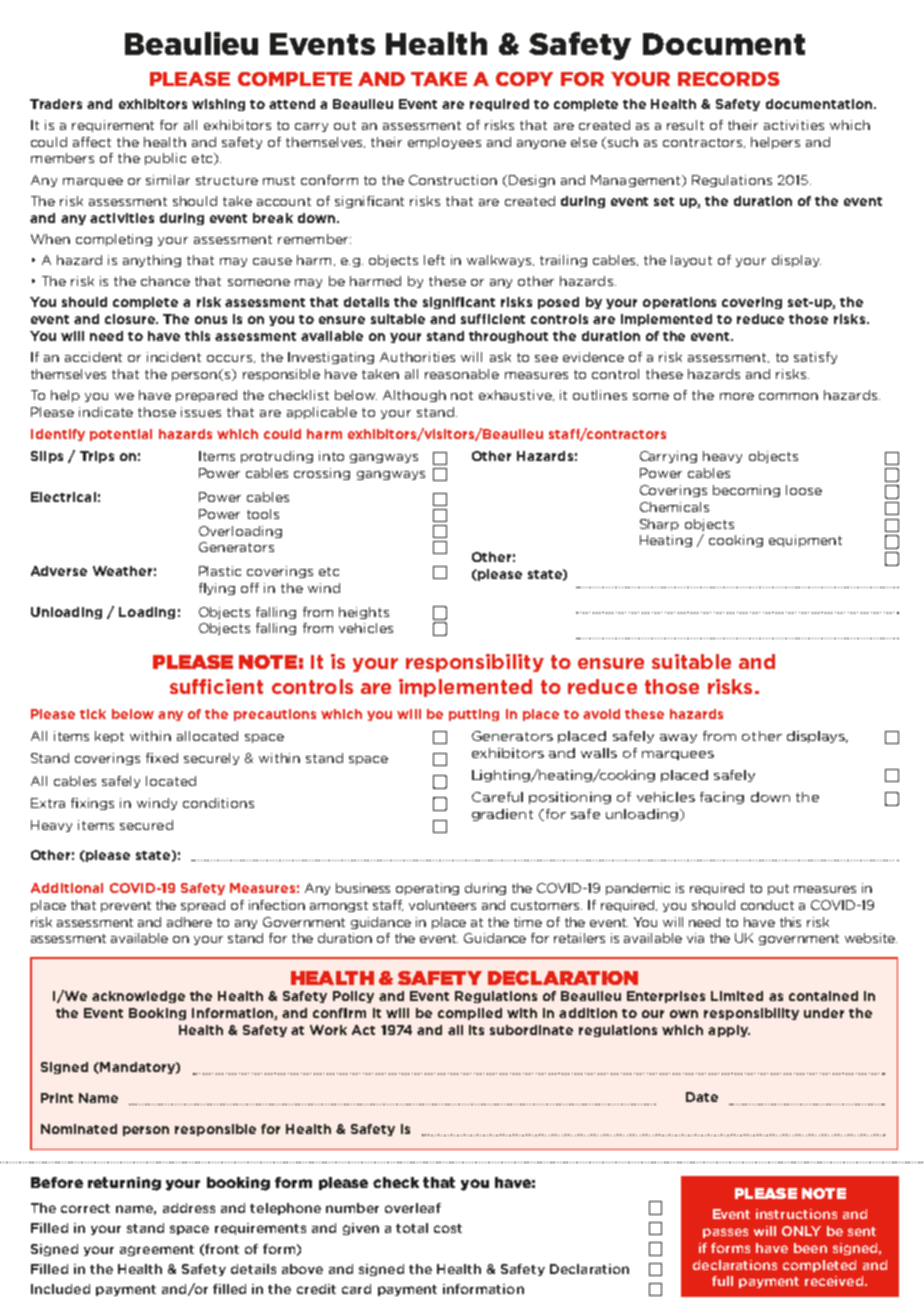  I want to click on putting, so click(474, 715).
